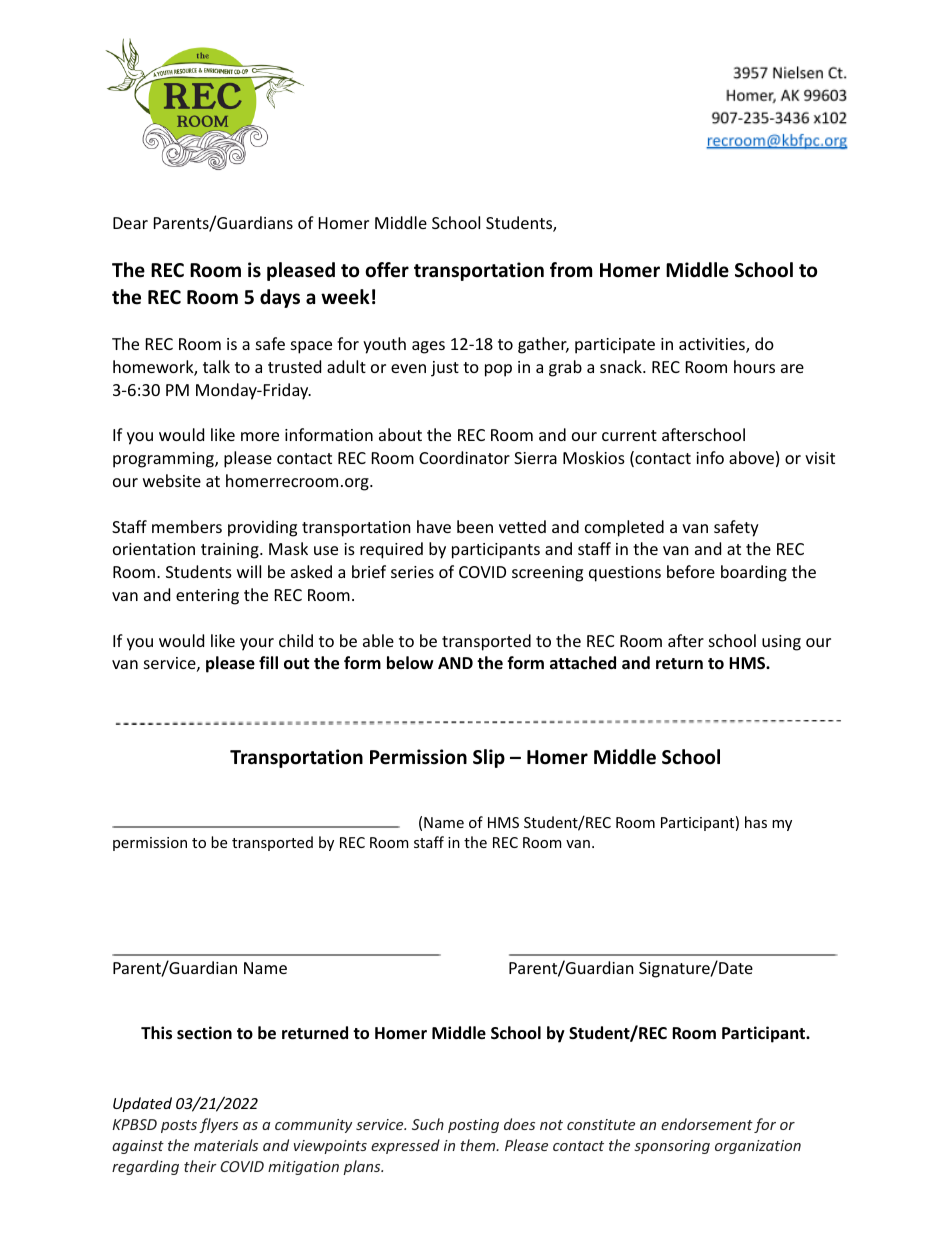 This document has width=952, height=1233. I want to click on Slip, so click(489, 758).
